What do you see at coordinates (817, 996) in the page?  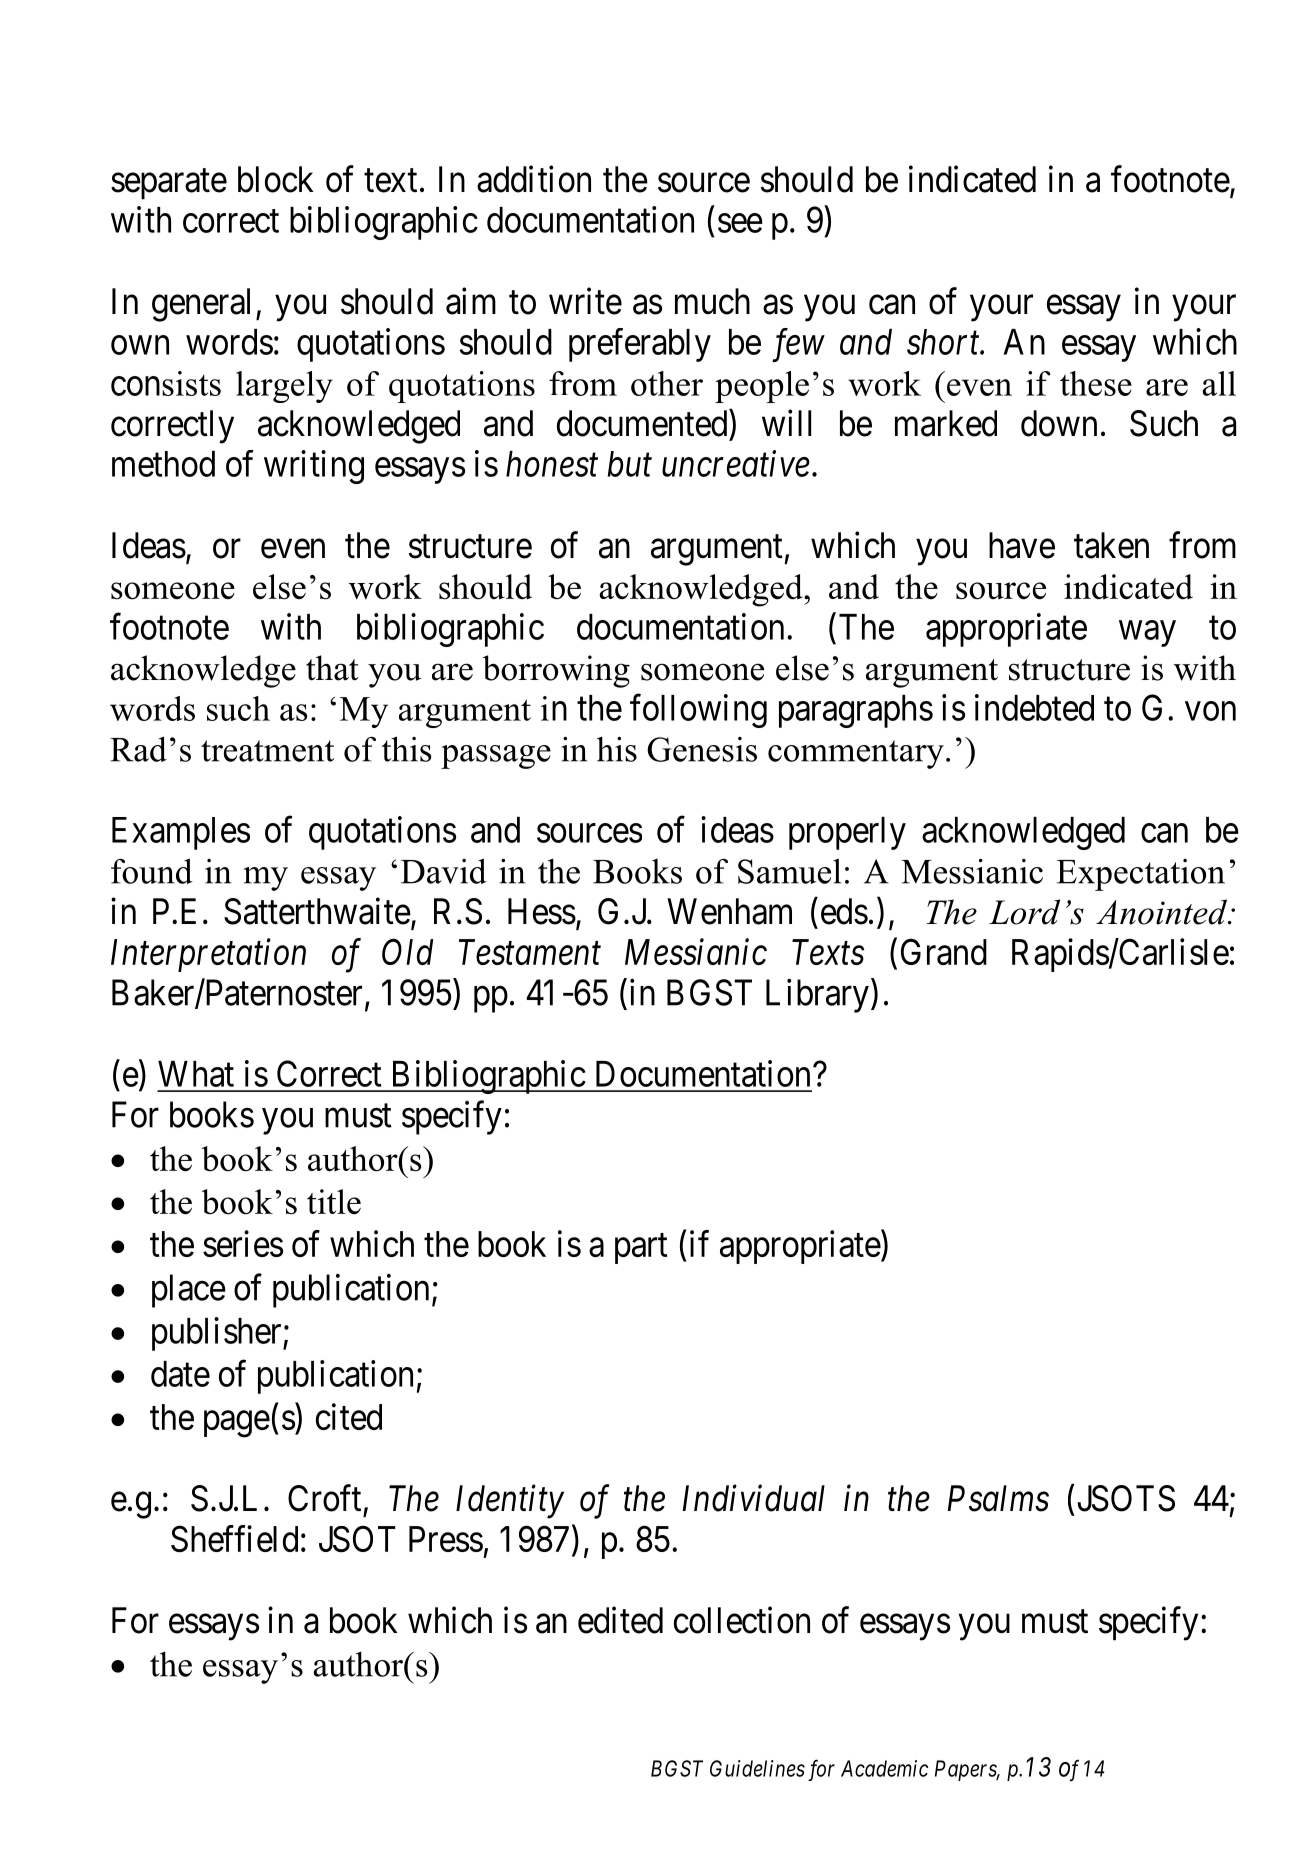 I see `Library` at bounding box center [817, 996].
